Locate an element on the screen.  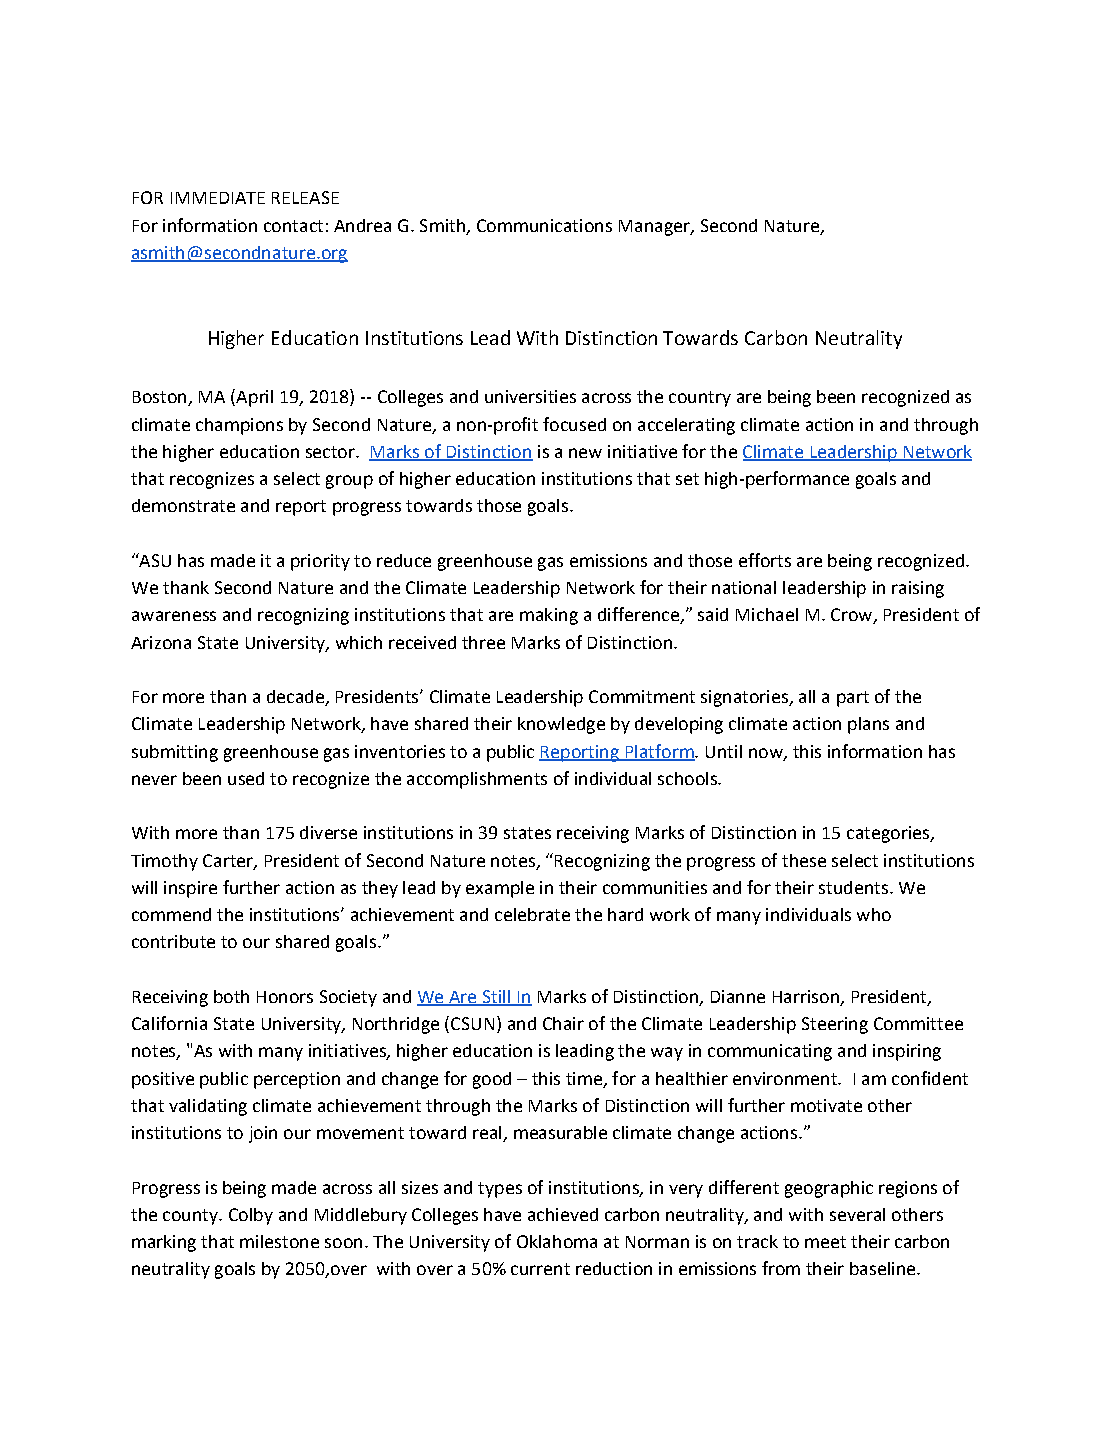
contact is located at coordinates (293, 226).
